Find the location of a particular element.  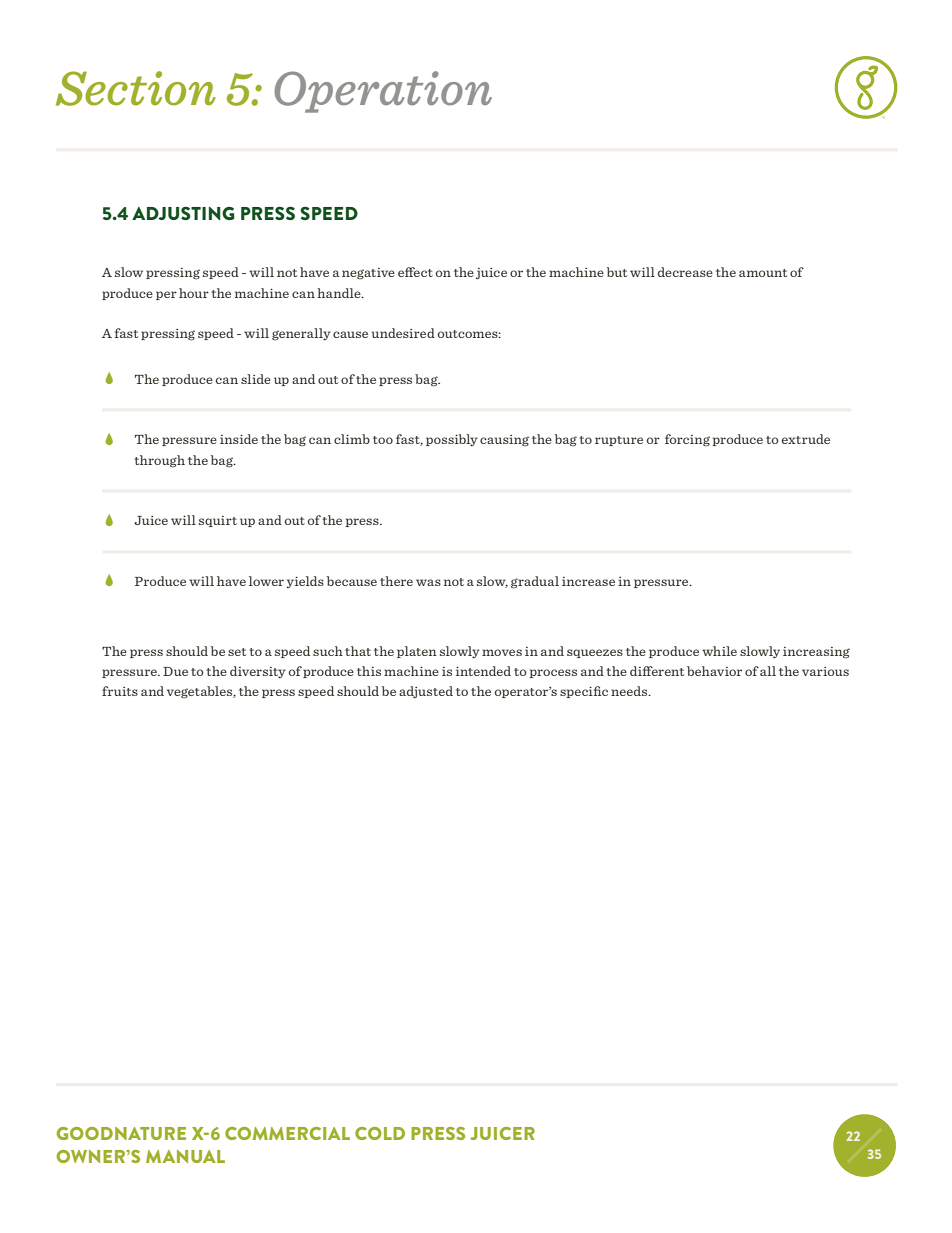

adjusted is located at coordinates (426, 692).
